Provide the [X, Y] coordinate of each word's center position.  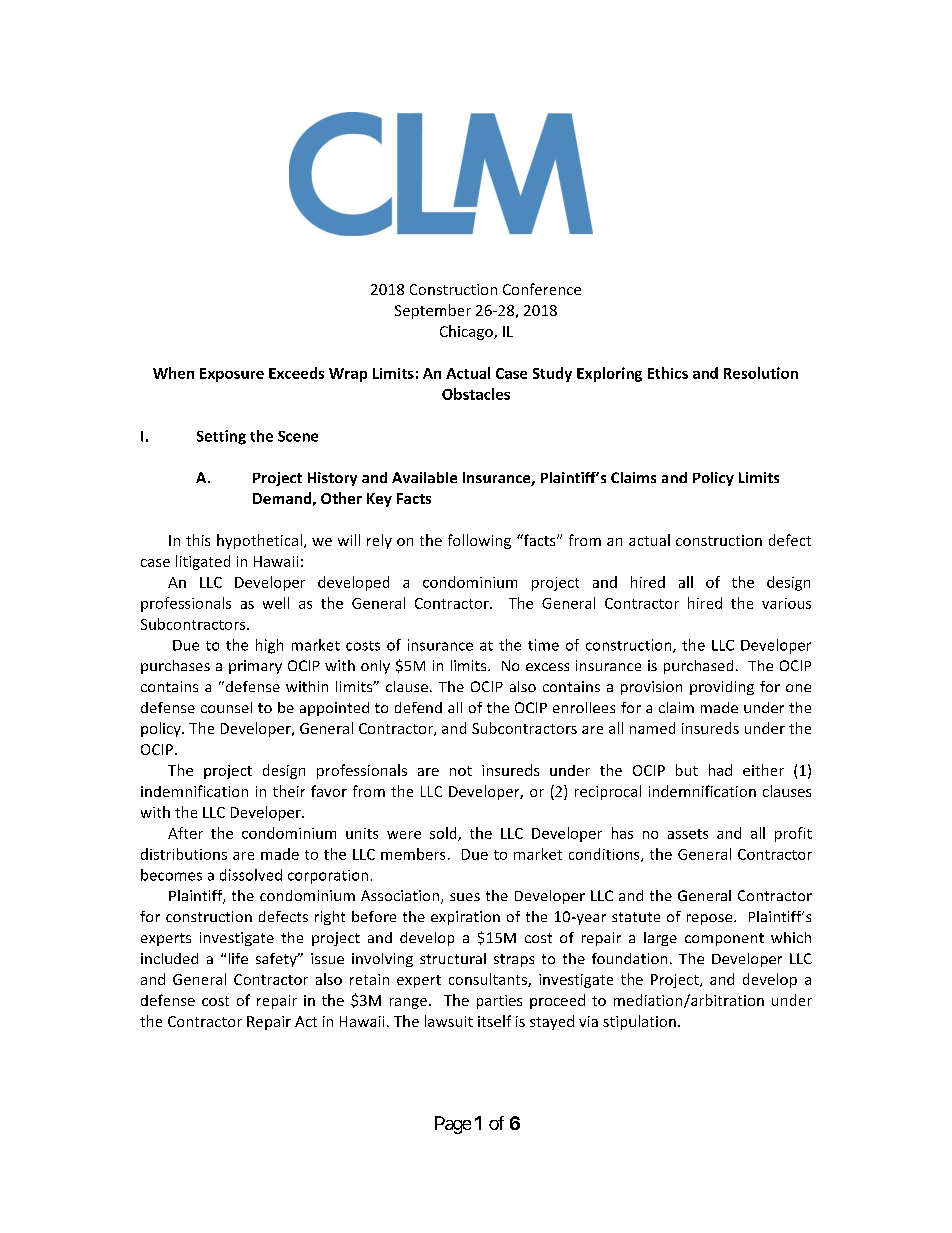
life [238, 958]
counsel [226, 707]
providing [722, 688]
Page [453, 1125]
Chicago [467, 332]
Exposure [232, 375]
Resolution [761, 373]
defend [418, 707]
